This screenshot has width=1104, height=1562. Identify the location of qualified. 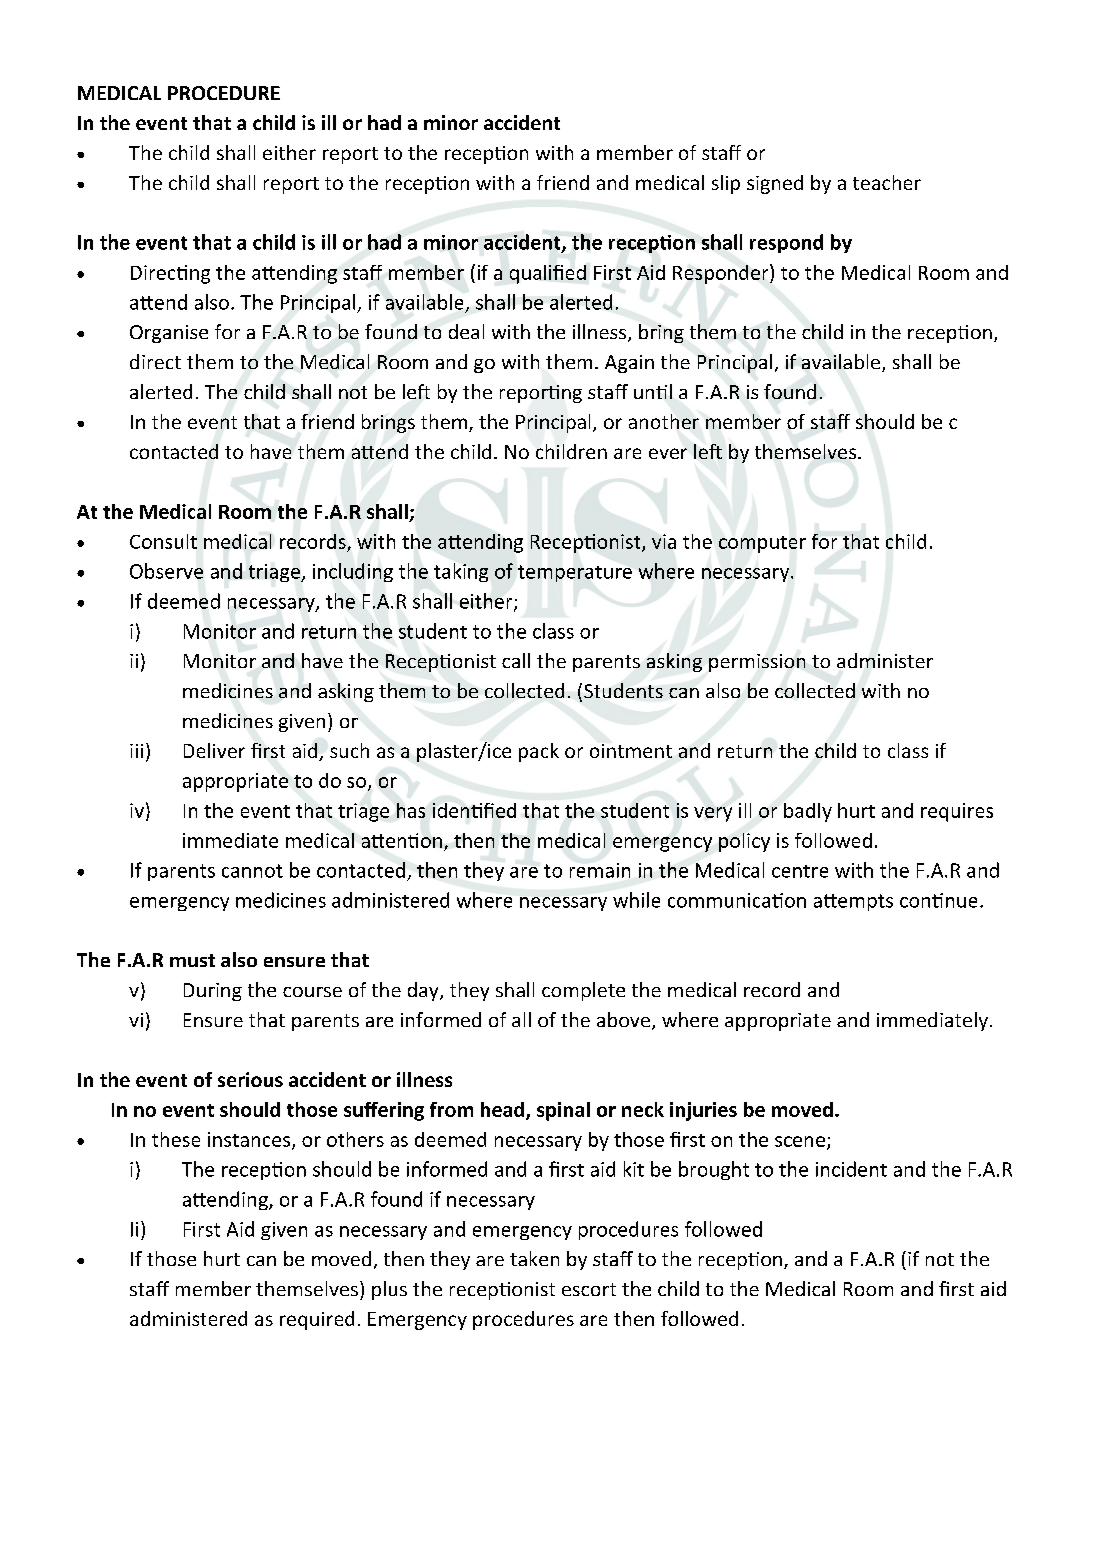
(548, 274).
